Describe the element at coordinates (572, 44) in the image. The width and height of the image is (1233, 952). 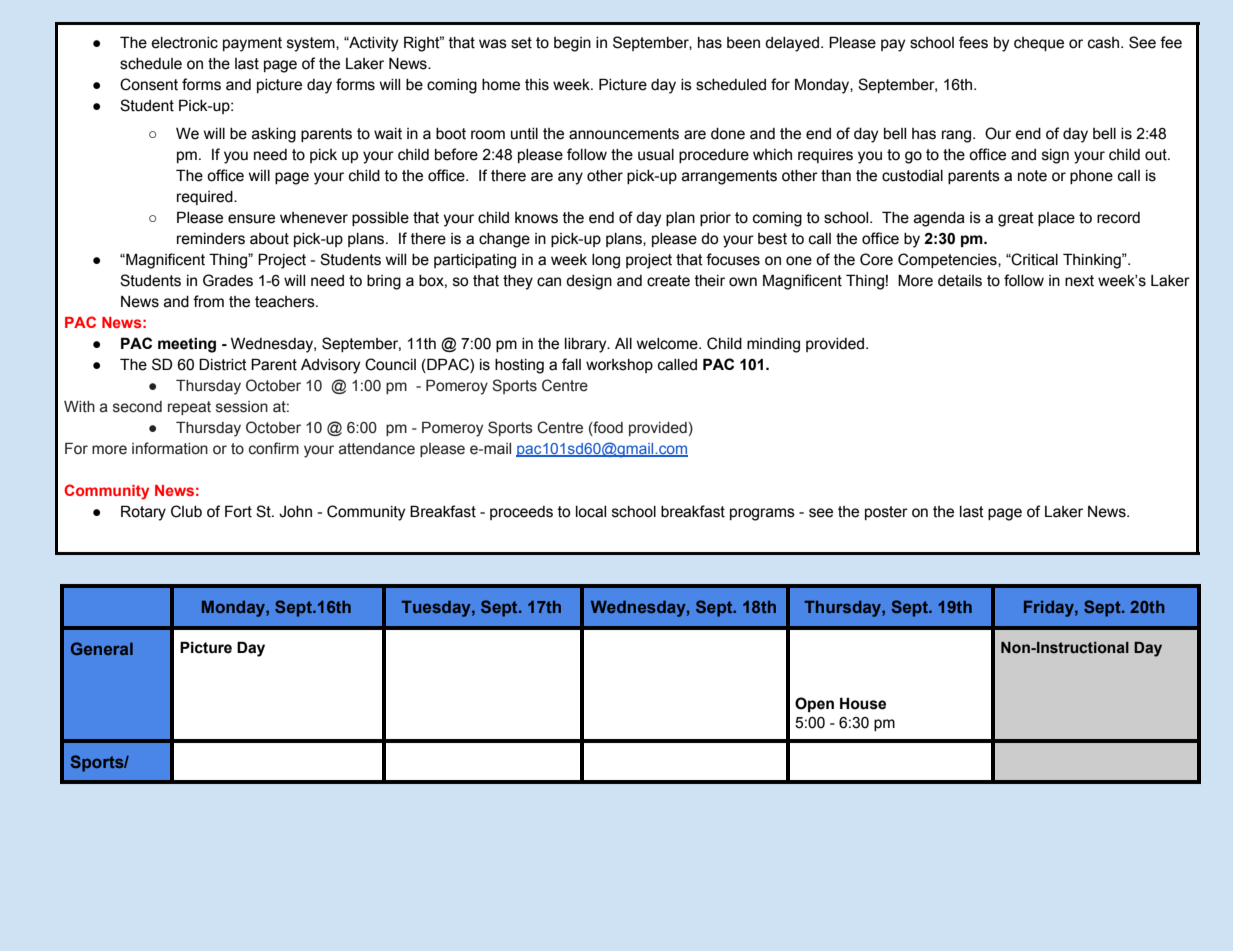
I see `begin` at that location.
